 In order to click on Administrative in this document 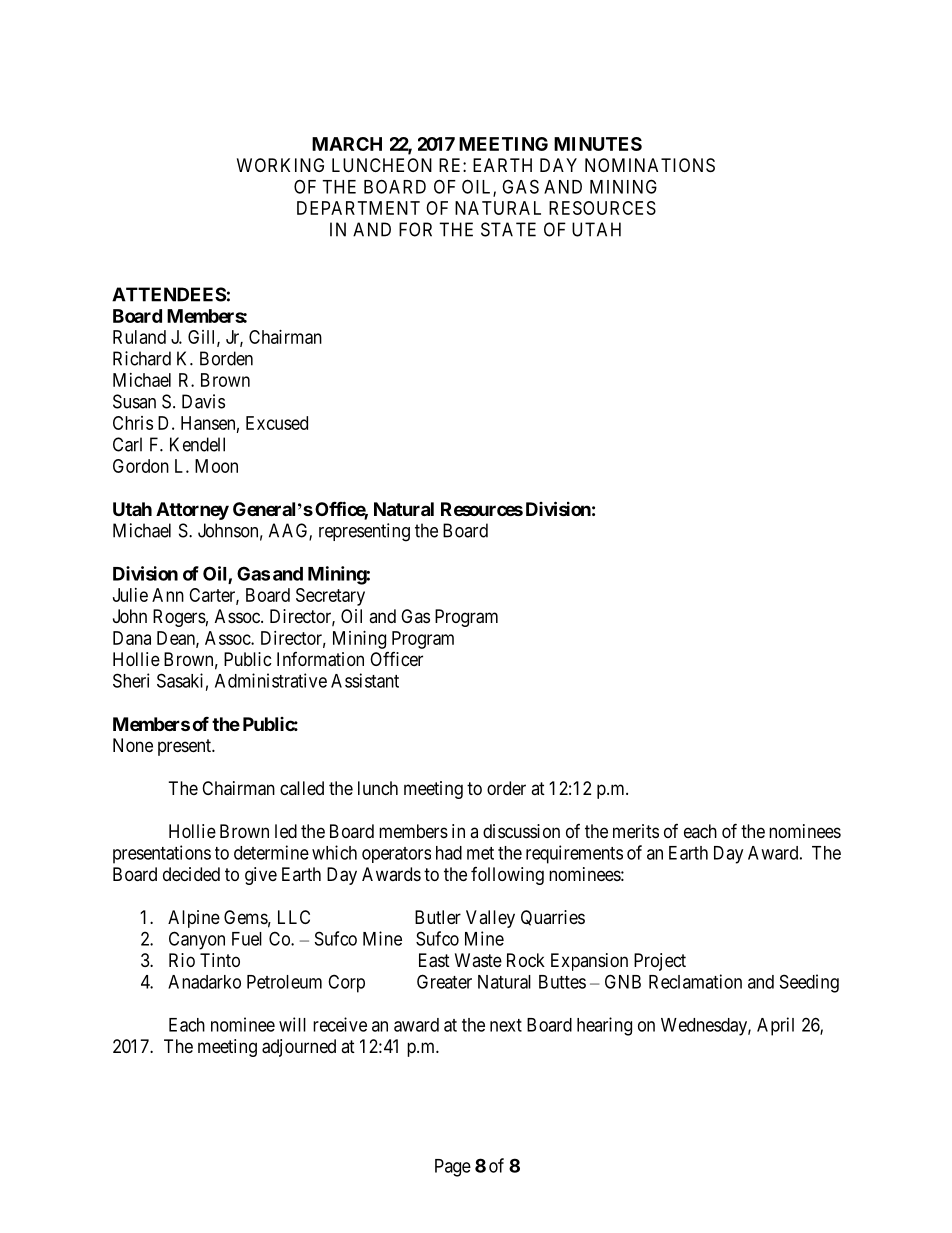, I will do `click(271, 680)`.
